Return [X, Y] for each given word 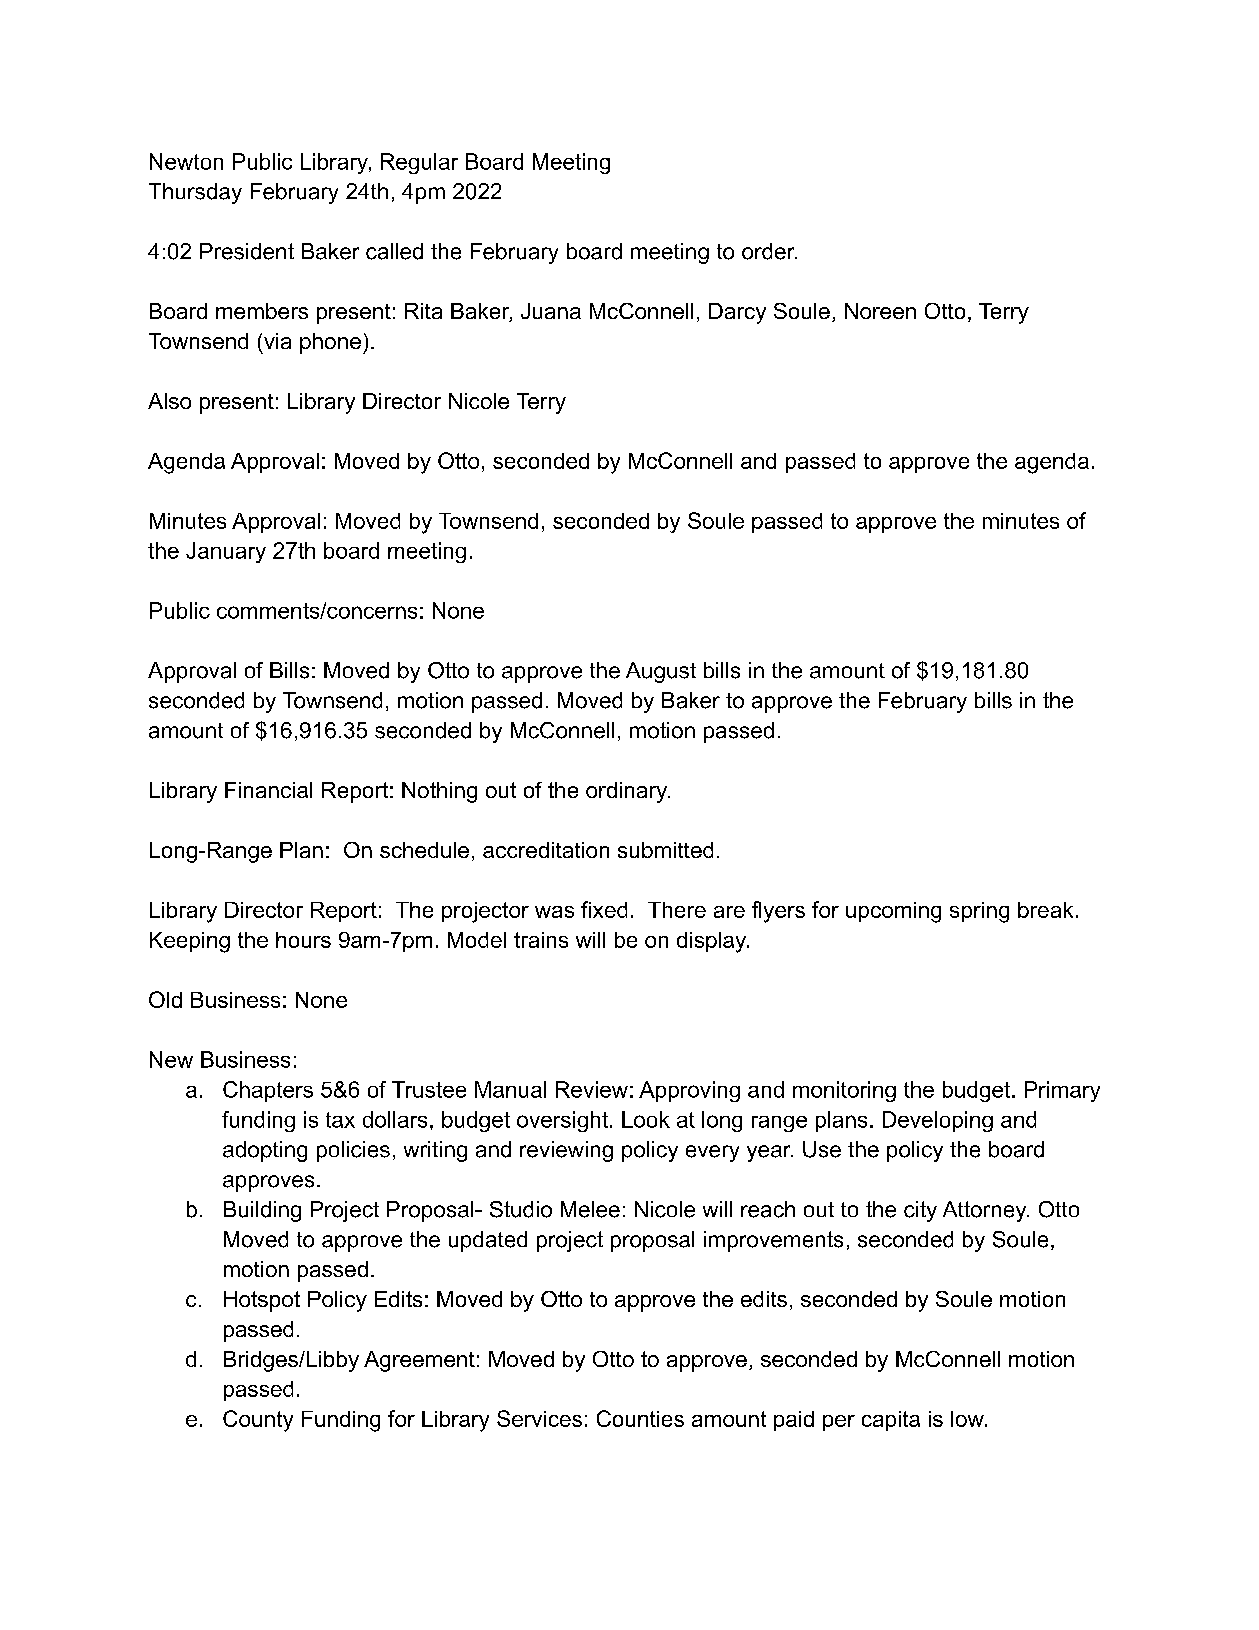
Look [646, 1119]
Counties [640, 1418]
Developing [938, 1121]
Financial [268, 790]
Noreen [880, 311]
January [226, 552]
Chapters [268, 1091]
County [258, 1421]
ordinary [628, 792]
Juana [551, 311]
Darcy [737, 313]
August [661, 672]
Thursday [195, 193]
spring [979, 912]
